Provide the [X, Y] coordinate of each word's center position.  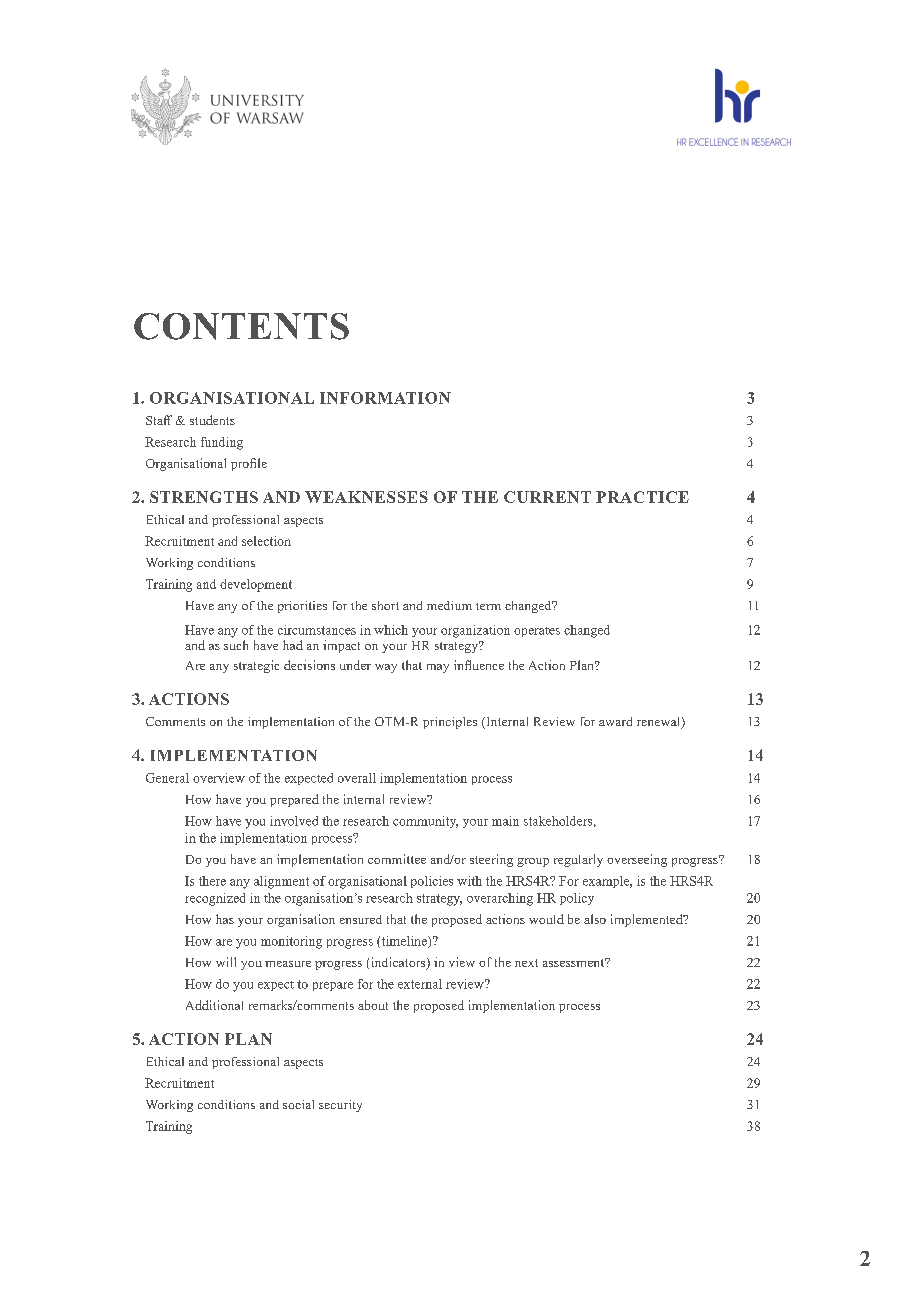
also [595, 919]
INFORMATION [385, 398]
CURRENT [547, 497]
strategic [256, 666]
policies [432, 882]
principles [450, 723]
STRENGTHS [204, 497]
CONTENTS [241, 326]
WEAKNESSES [366, 497]
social [298, 1104]
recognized [215, 899]
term [488, 606]
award [615, 721]
